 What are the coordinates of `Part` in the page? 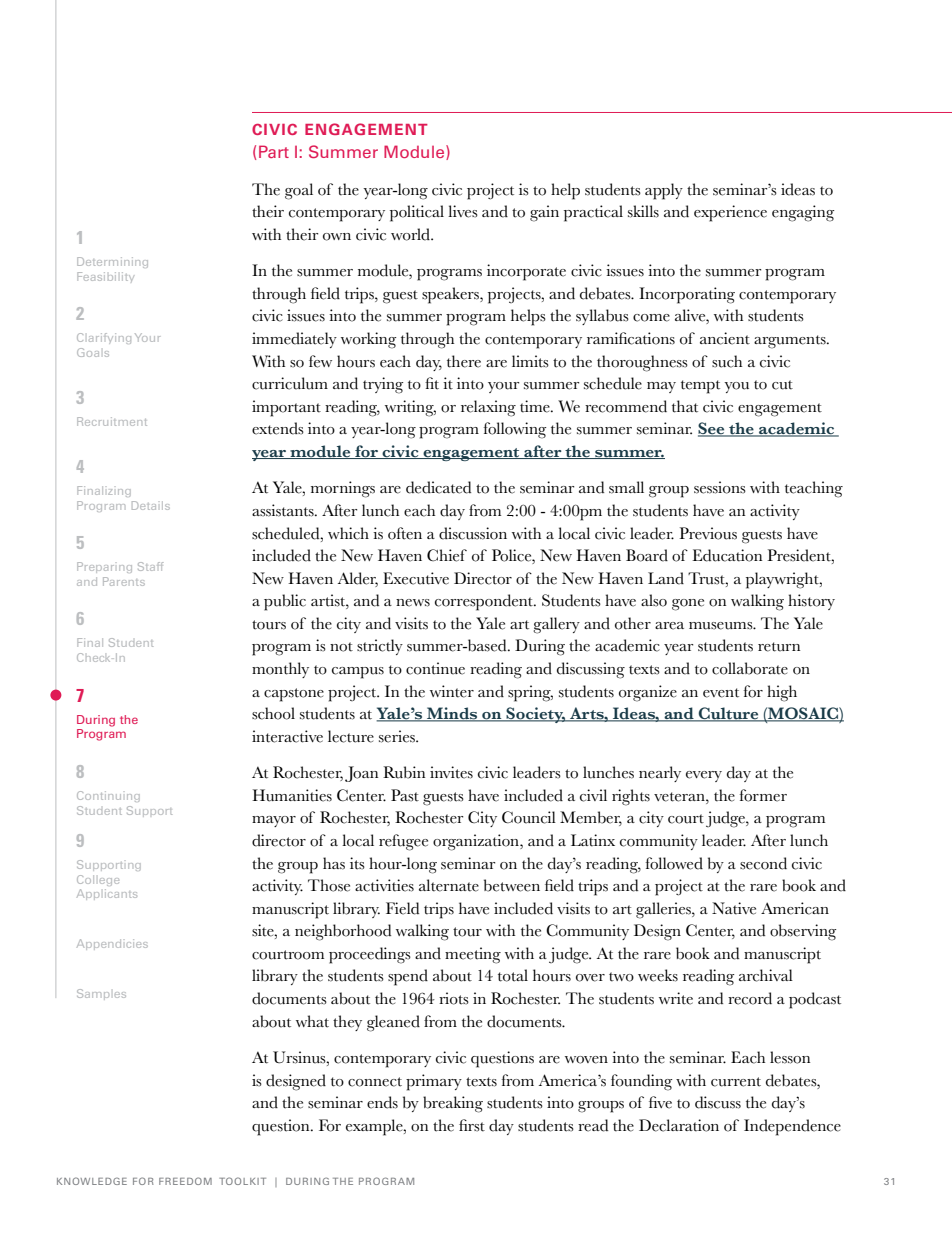 It's located at (274, 151).
